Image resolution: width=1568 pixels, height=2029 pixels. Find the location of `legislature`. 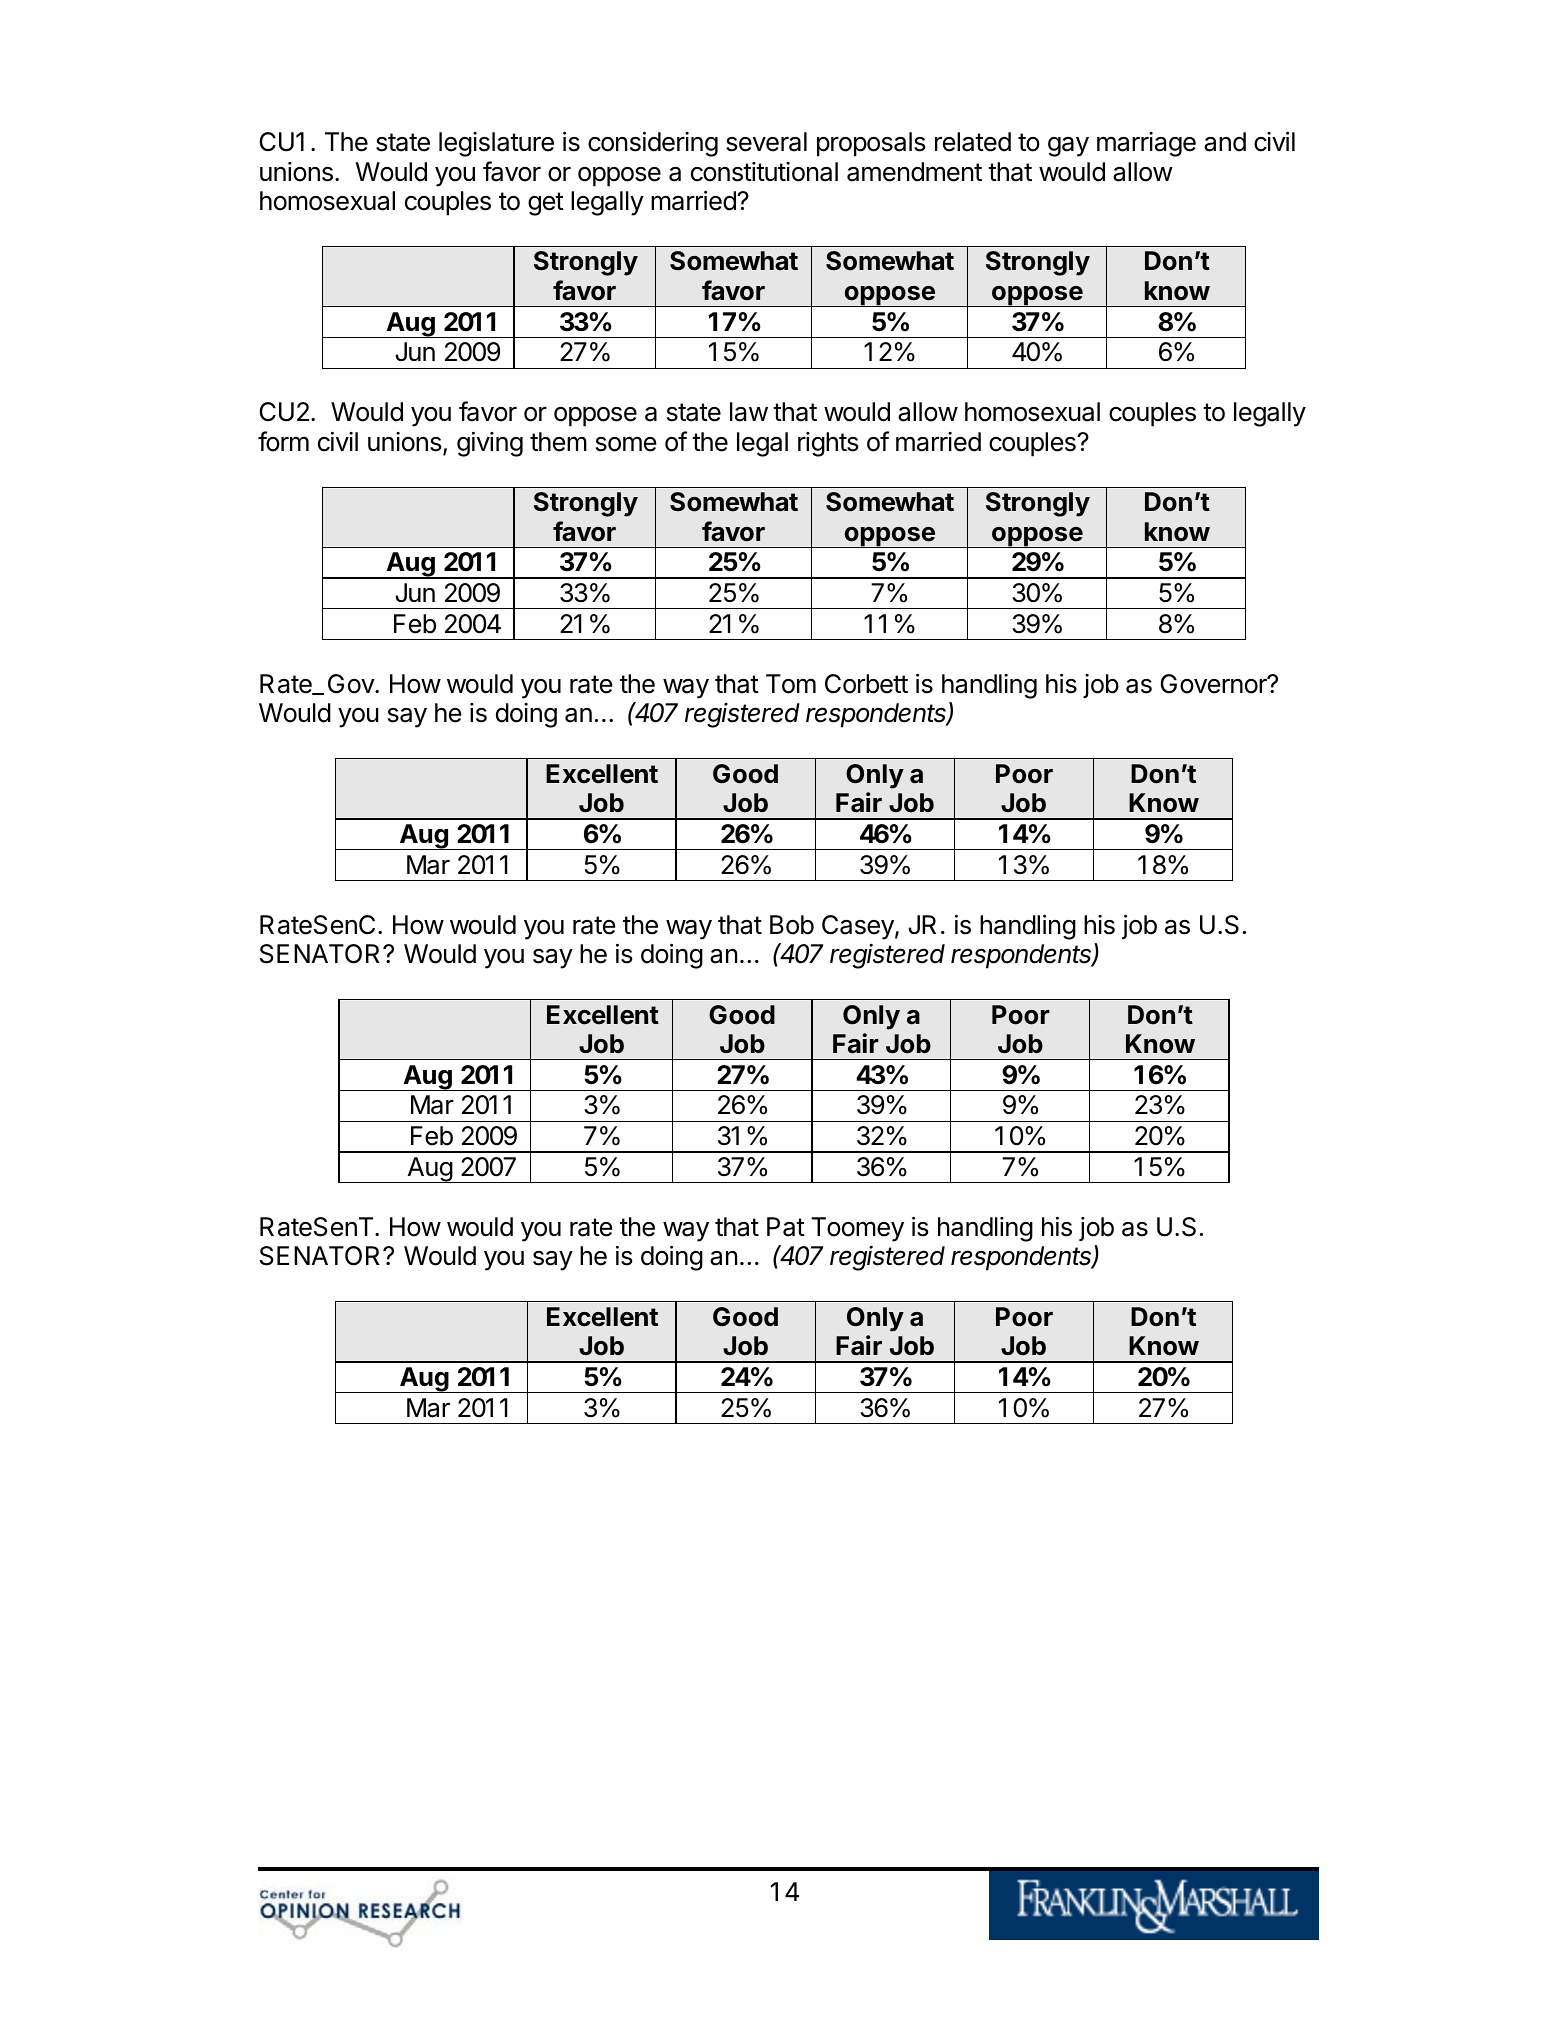

legislature is located at coordinates (496, 144).
